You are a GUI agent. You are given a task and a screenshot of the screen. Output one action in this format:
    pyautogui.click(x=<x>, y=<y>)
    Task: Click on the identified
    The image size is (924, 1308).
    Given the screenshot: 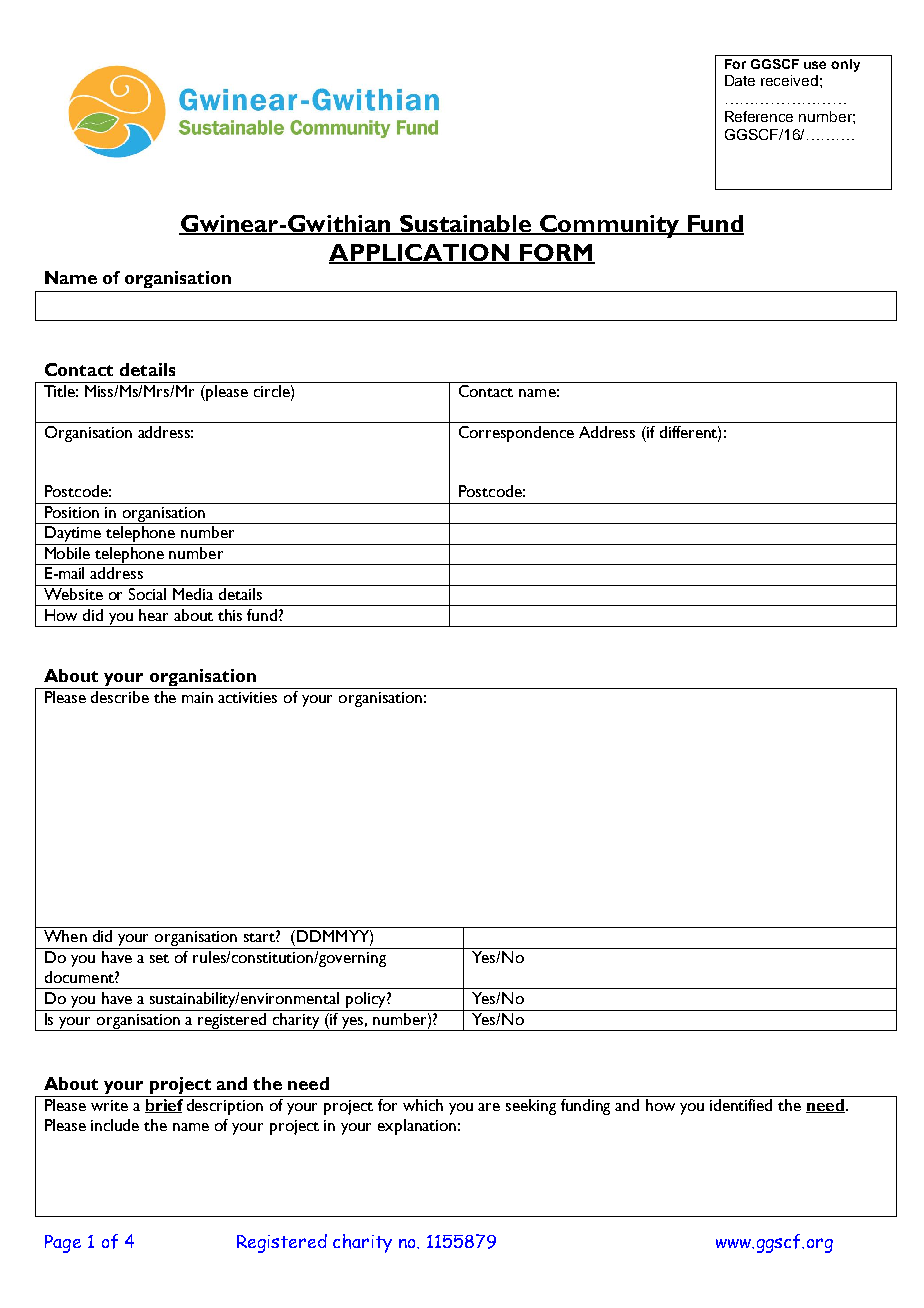 What is the action you would take?
    pyautogui.click(x=741, y=1105)
